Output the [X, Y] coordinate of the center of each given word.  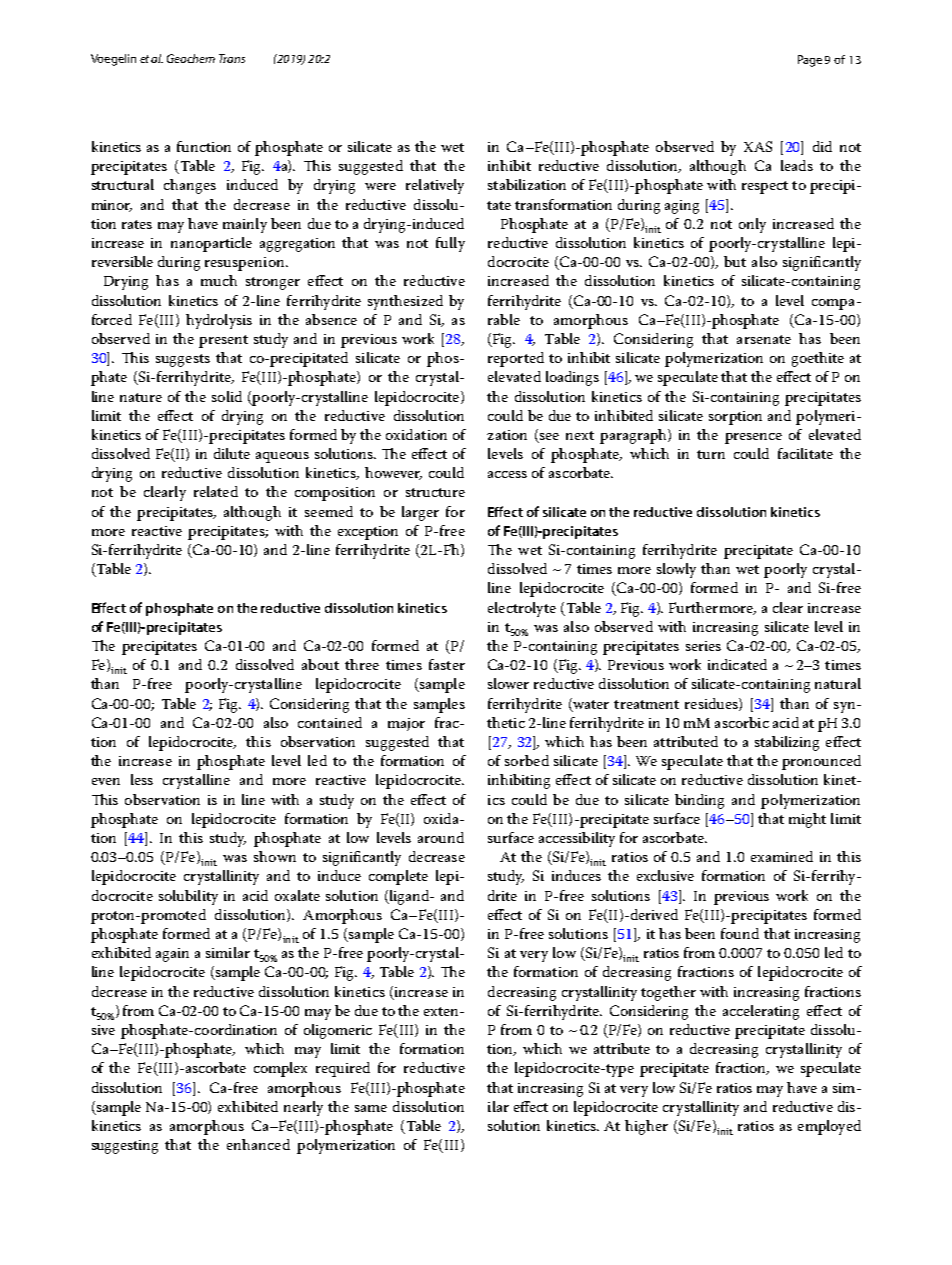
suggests [183, 360]
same [371, 1108]
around [441, 837]
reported [516, 359]
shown [275, 856]
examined [782, 856]
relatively [435, 186]
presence [753, 438]
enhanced [258, 1144]
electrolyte [522, 609]
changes [190, 186]
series [703, 646]
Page [810, 61]
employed [829, 1127]
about [320, 664]
